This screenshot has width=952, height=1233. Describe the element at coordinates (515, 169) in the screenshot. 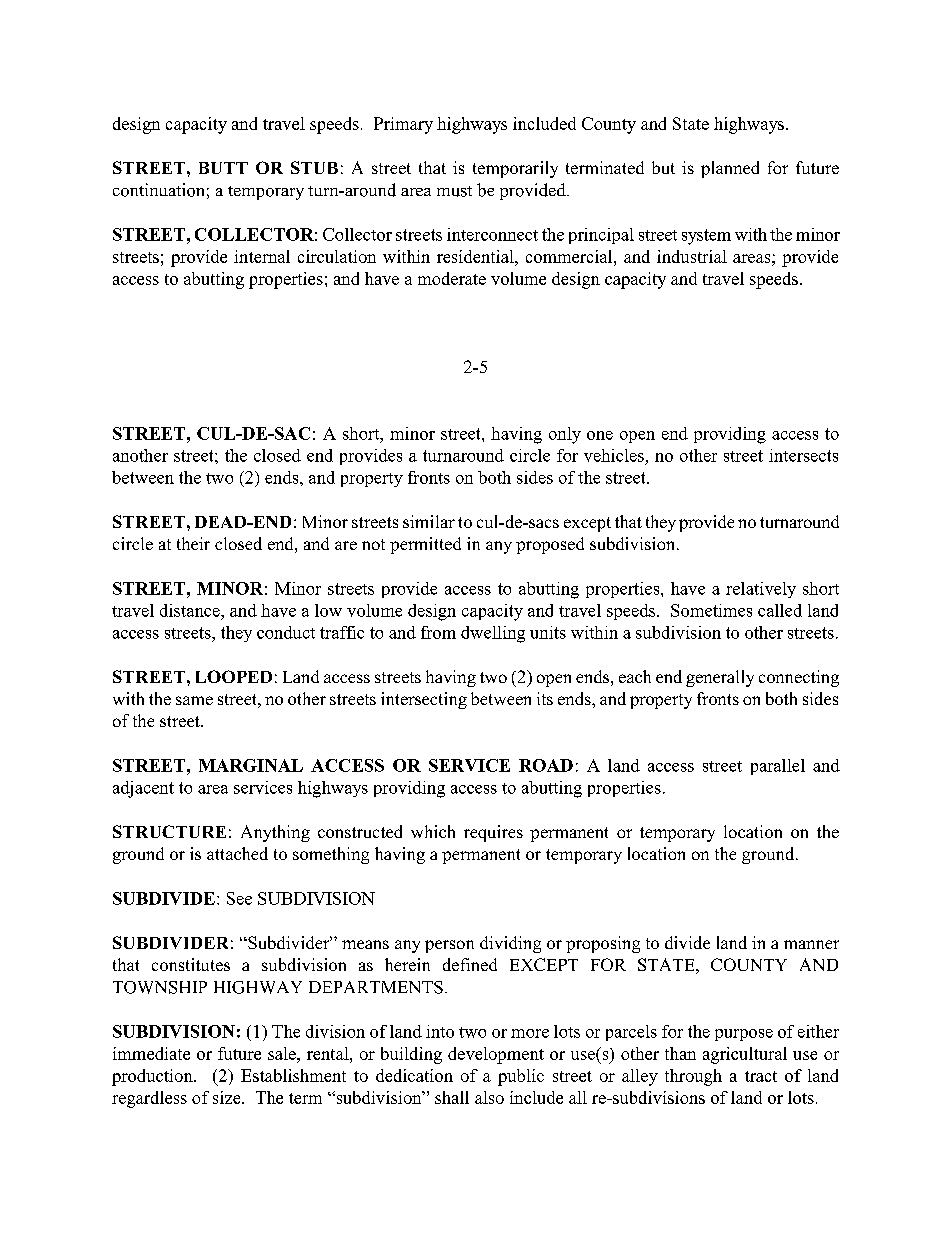

I see `temporarily` at that location.
